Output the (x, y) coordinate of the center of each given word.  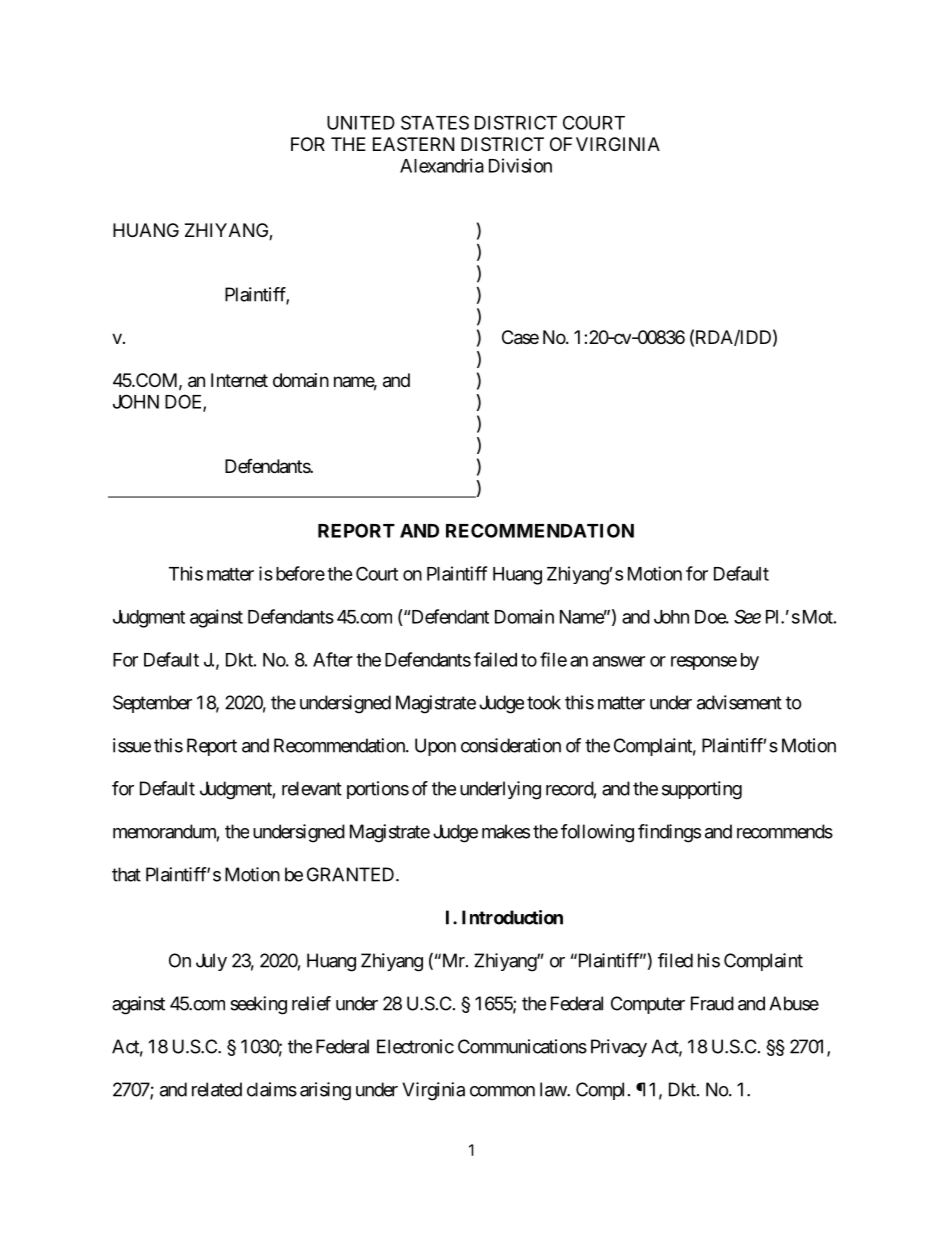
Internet (239, 380)
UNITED (361, 123)
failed (495, 659)
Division (520, 165)
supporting (702, 790)
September (152, 704)
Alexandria (442, 165)
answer (619, 661)
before (300, 573)
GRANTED (352, 874)
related (217, 1089)
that (126, 874)
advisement (739, 702)
